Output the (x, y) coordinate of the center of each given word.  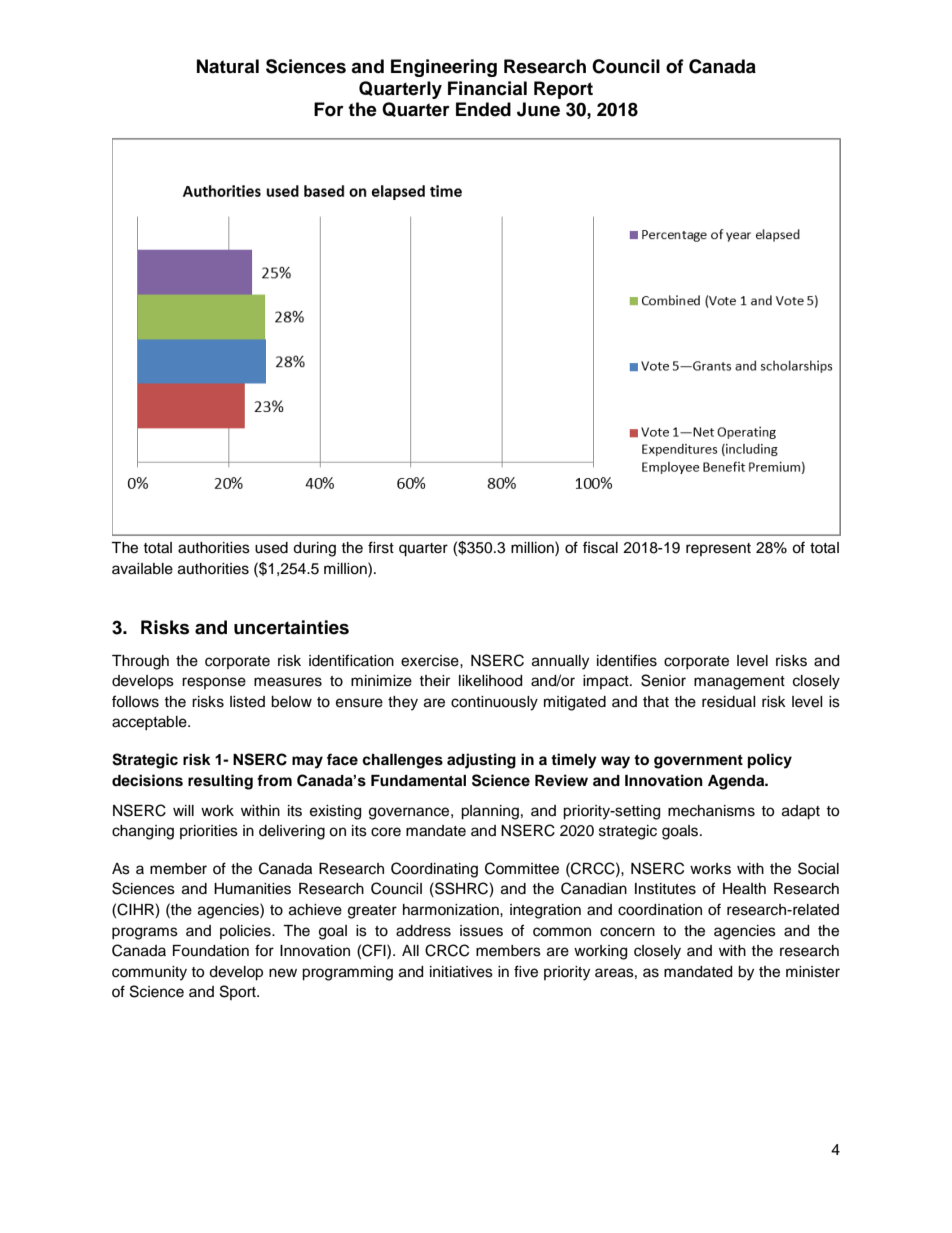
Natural (228, 66)
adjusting (481, 761)
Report (563, 90)
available (142, 569)
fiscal (600, 547)
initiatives (461, 972)
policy (770, 761)
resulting (220, 782)
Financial (487, 88)
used (271, 548)
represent (718, 549)
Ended (483, 109)
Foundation (211, 951)
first (381, 547)
